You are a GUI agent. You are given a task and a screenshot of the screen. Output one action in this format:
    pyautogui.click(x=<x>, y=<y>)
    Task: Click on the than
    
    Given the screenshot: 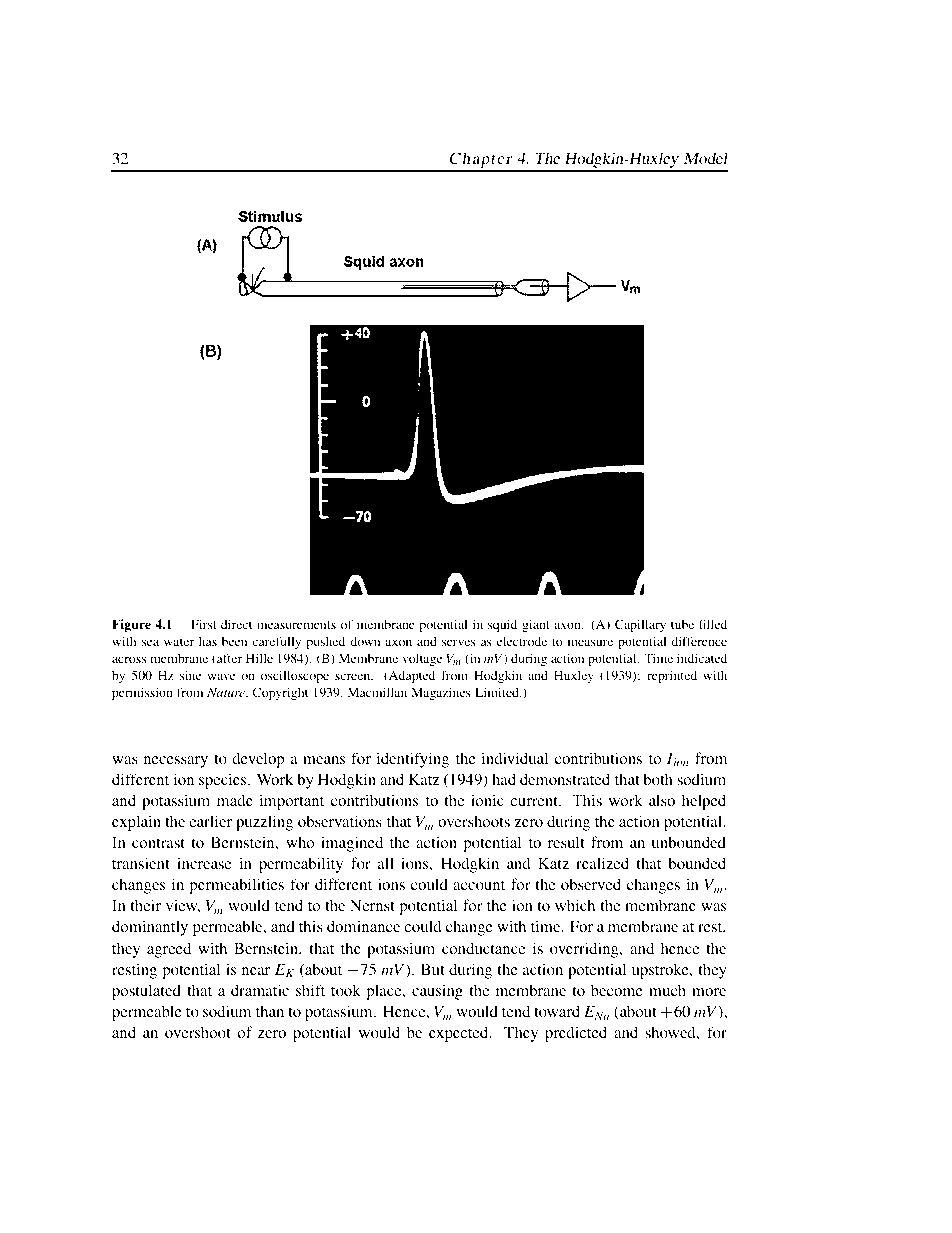 What is the action you would take?
    pyautogui.click(x=270, y=1011)
